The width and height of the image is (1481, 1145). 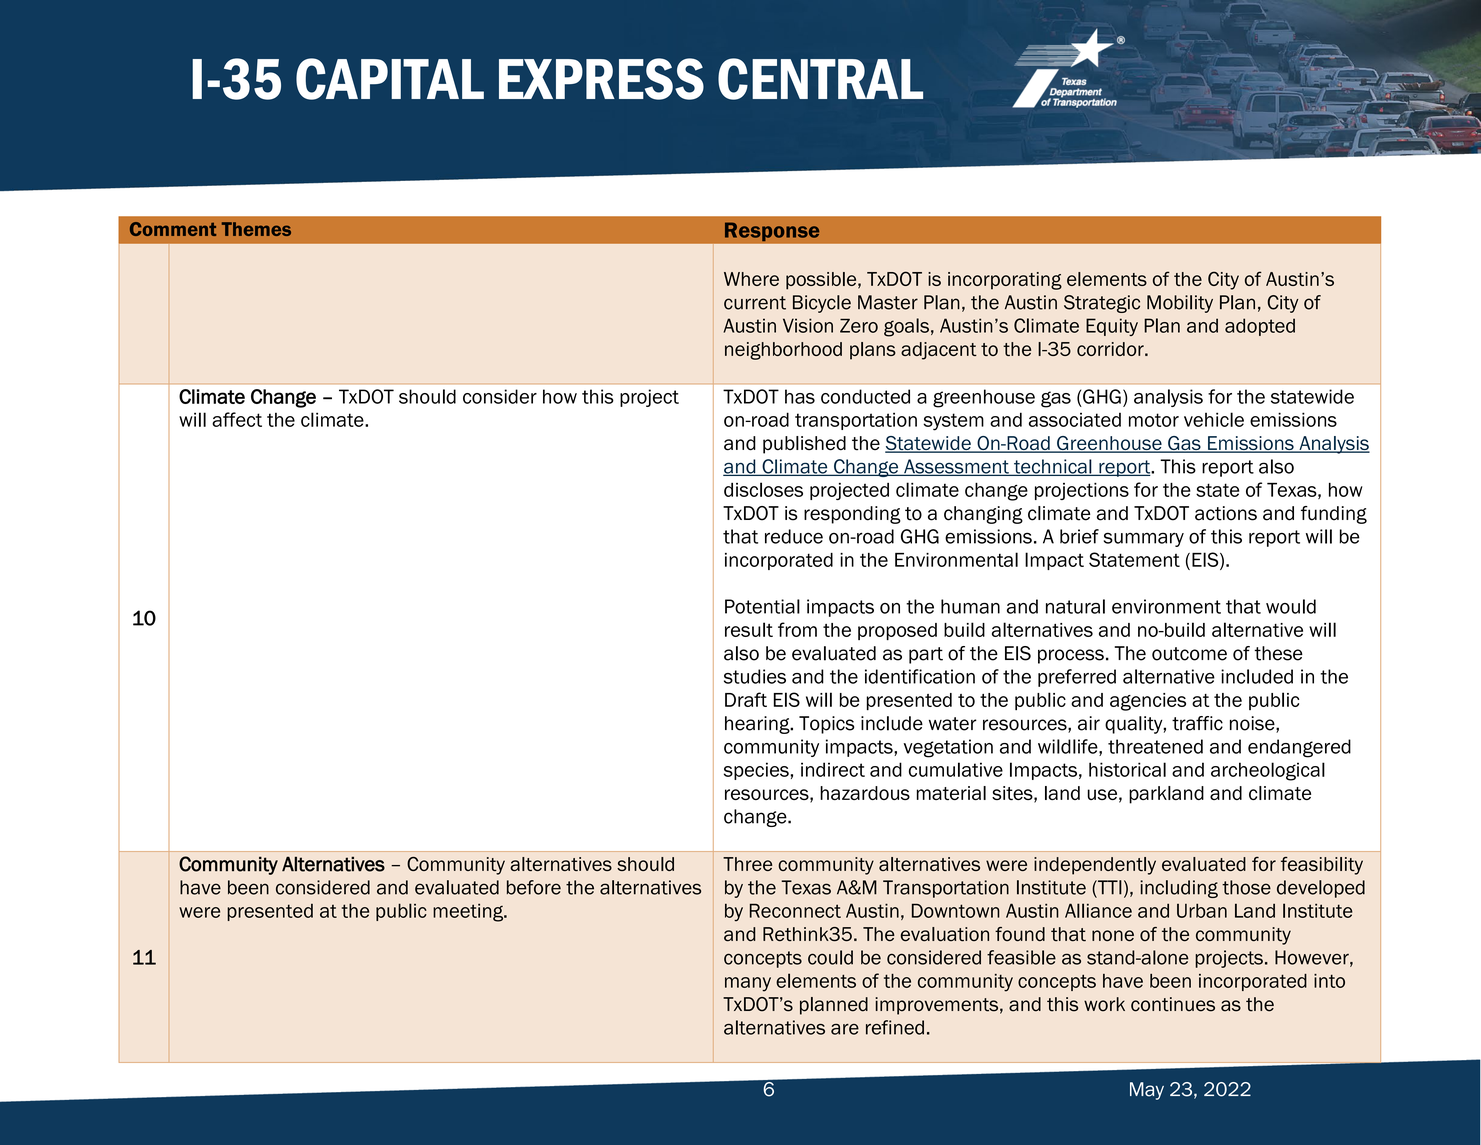 I want to click on Potential, so click(x=762, y=606).
